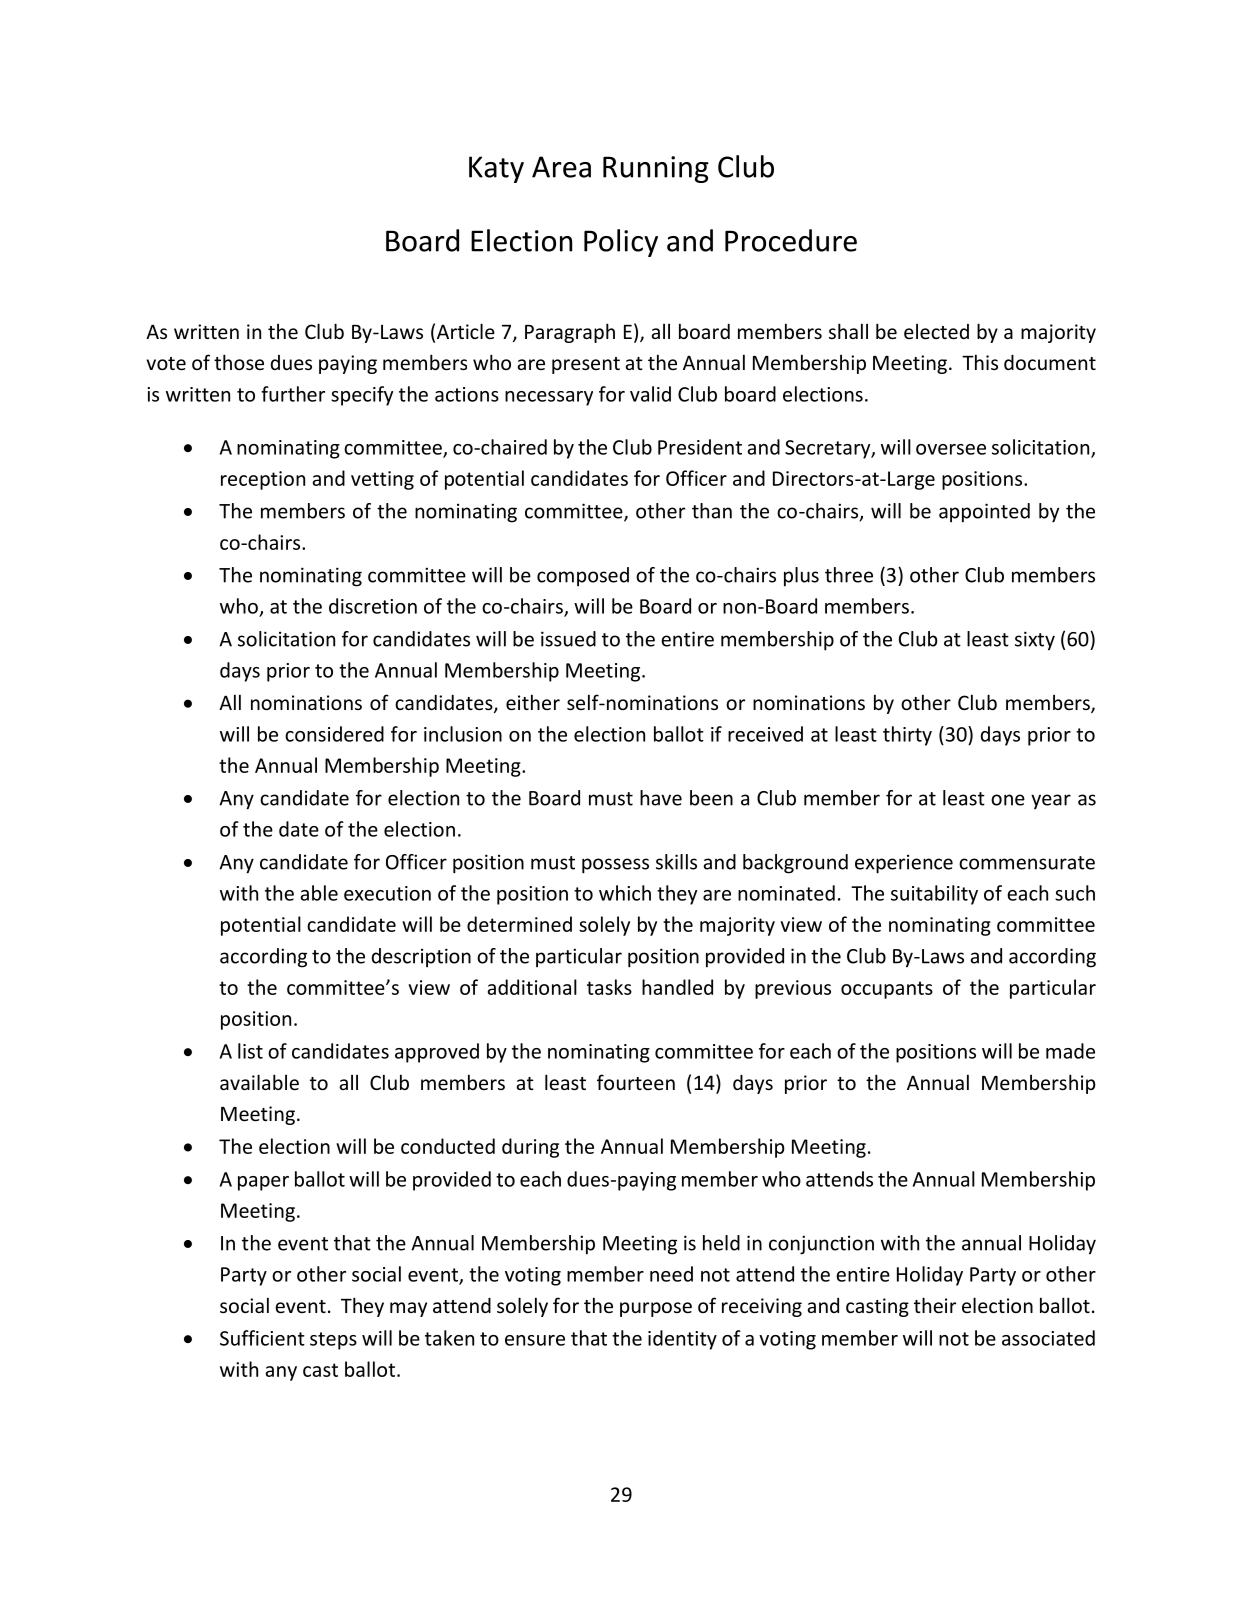 The width and height of the screenshot is (1242, 1608). I want to click on which, so click(625, 893).
